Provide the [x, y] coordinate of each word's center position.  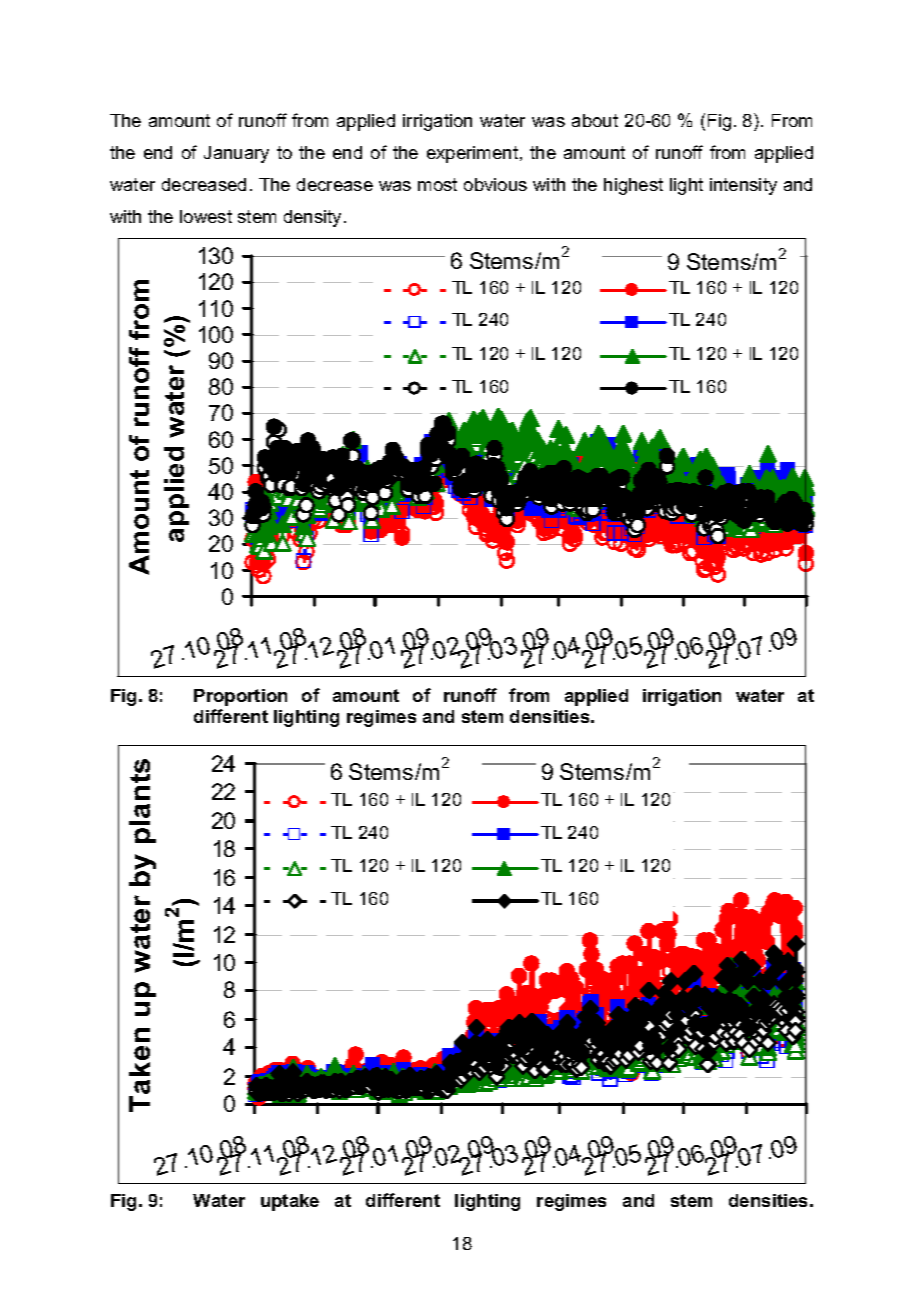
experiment [474, 154]
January [236, 154]
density [312, 218]
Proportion [240, 697]
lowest [206, 216]
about [595, 120]
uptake [290, 1202]
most [437, 184]
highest [633, 186]
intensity [743, 186]
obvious [495, 184]
